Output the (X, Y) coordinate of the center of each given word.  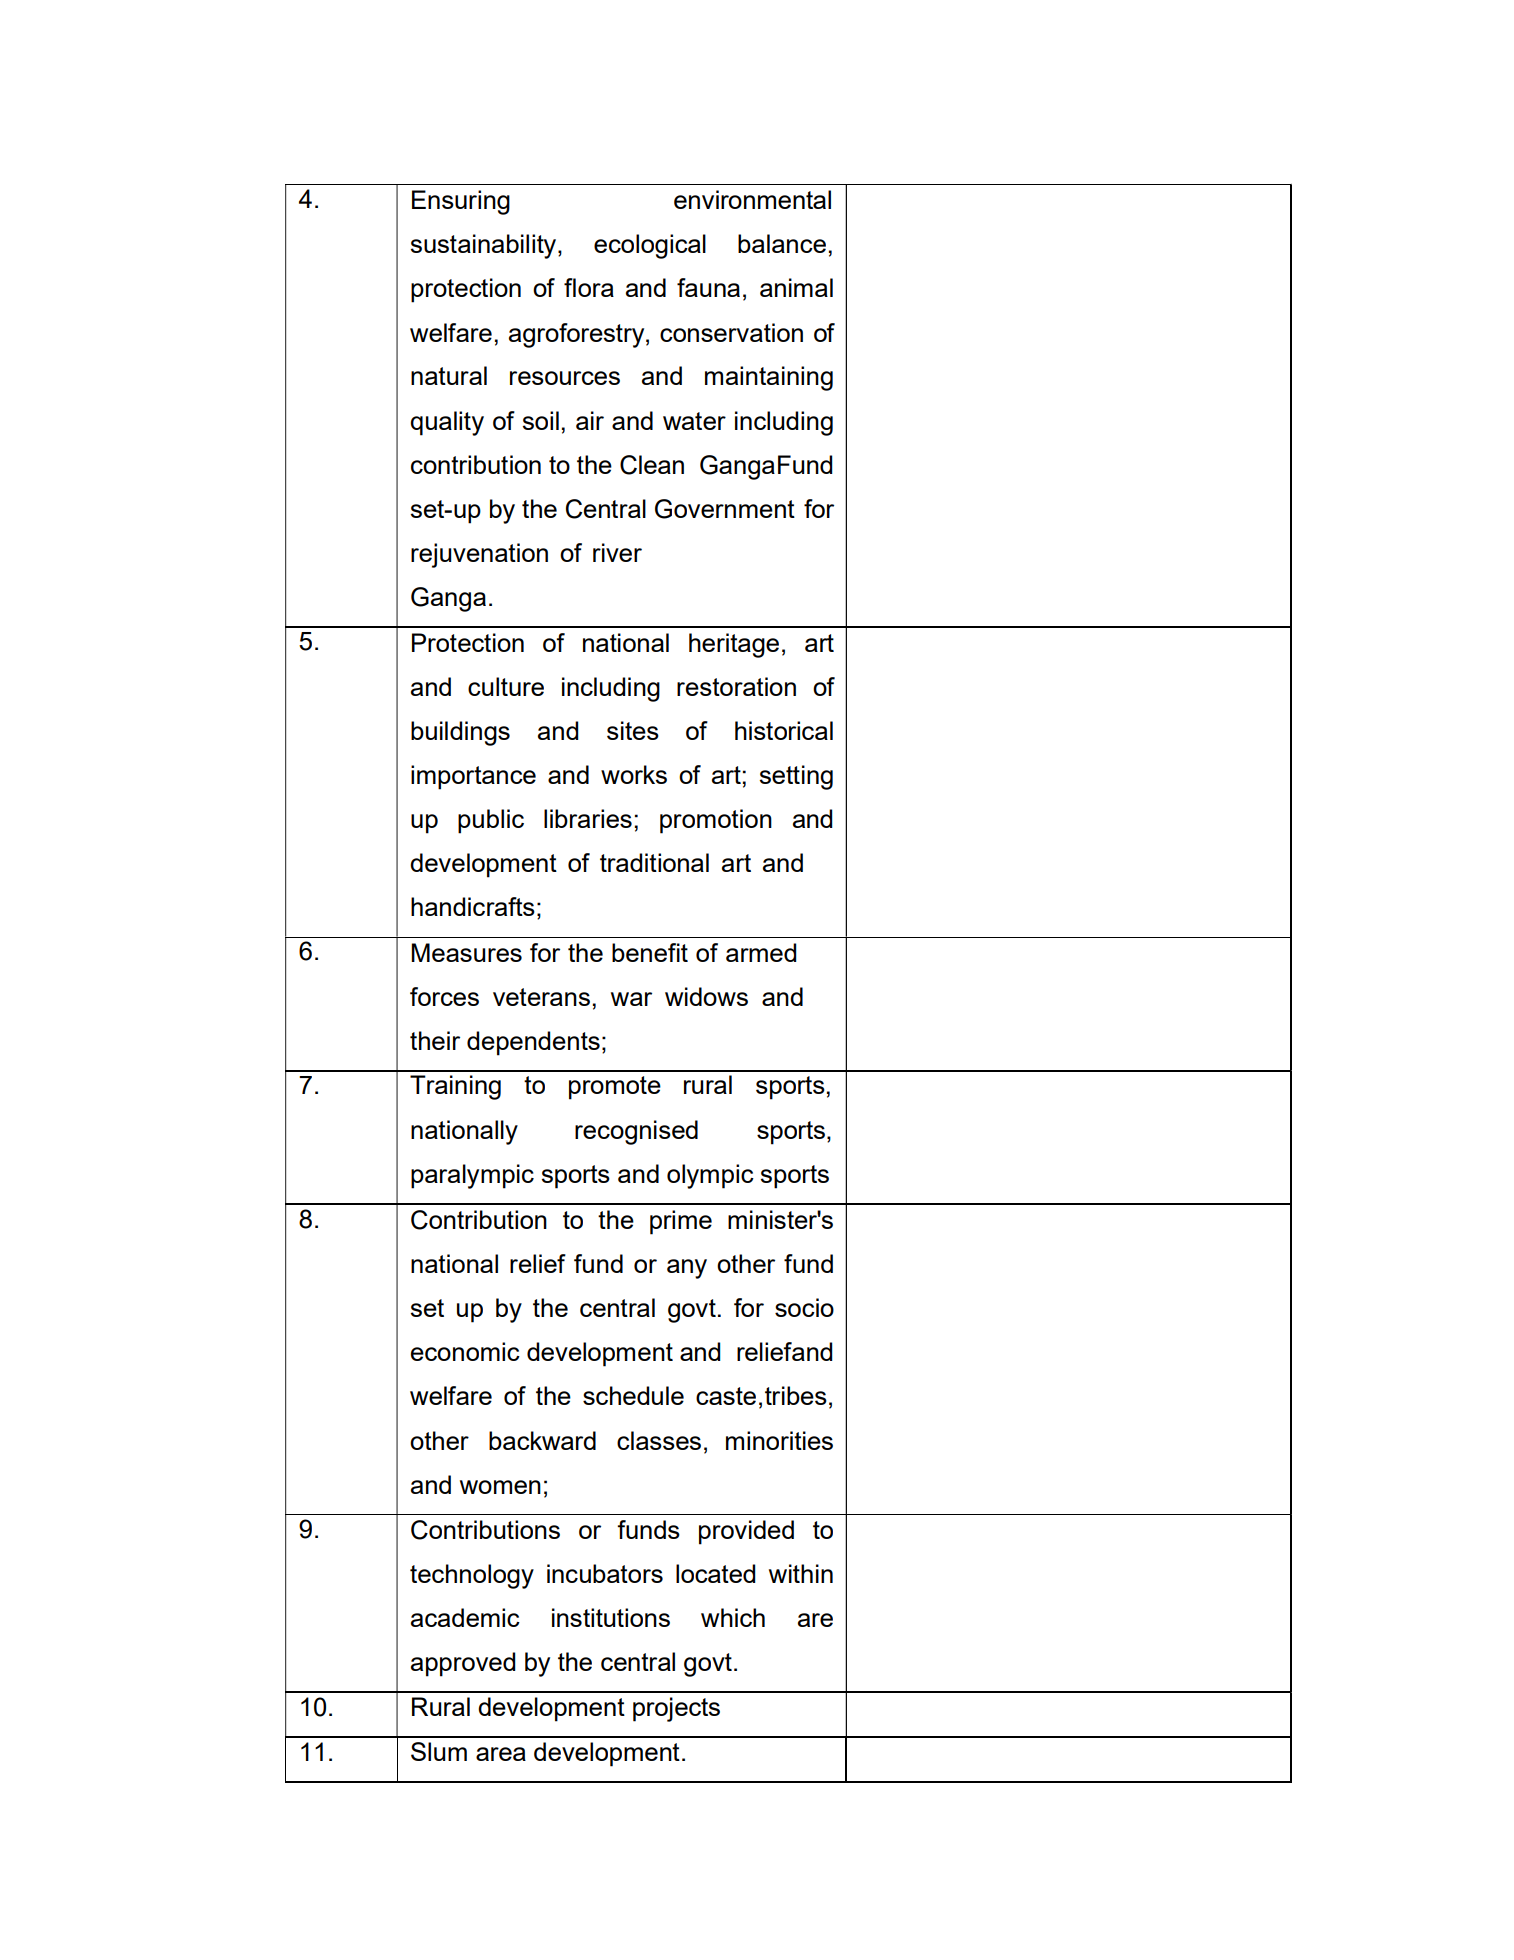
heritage (734, 645)
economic (465, 1351)
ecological (650, 246)
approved (463, 1664)
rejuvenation (479, 555)
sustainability (484, 246)
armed (761, 952)
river (617, 552)
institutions (611, 1617)
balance (782, 243)
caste (726, 1396)
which (733, 1617)
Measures (466, 952)
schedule (633, 1395)
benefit (650, 952)
